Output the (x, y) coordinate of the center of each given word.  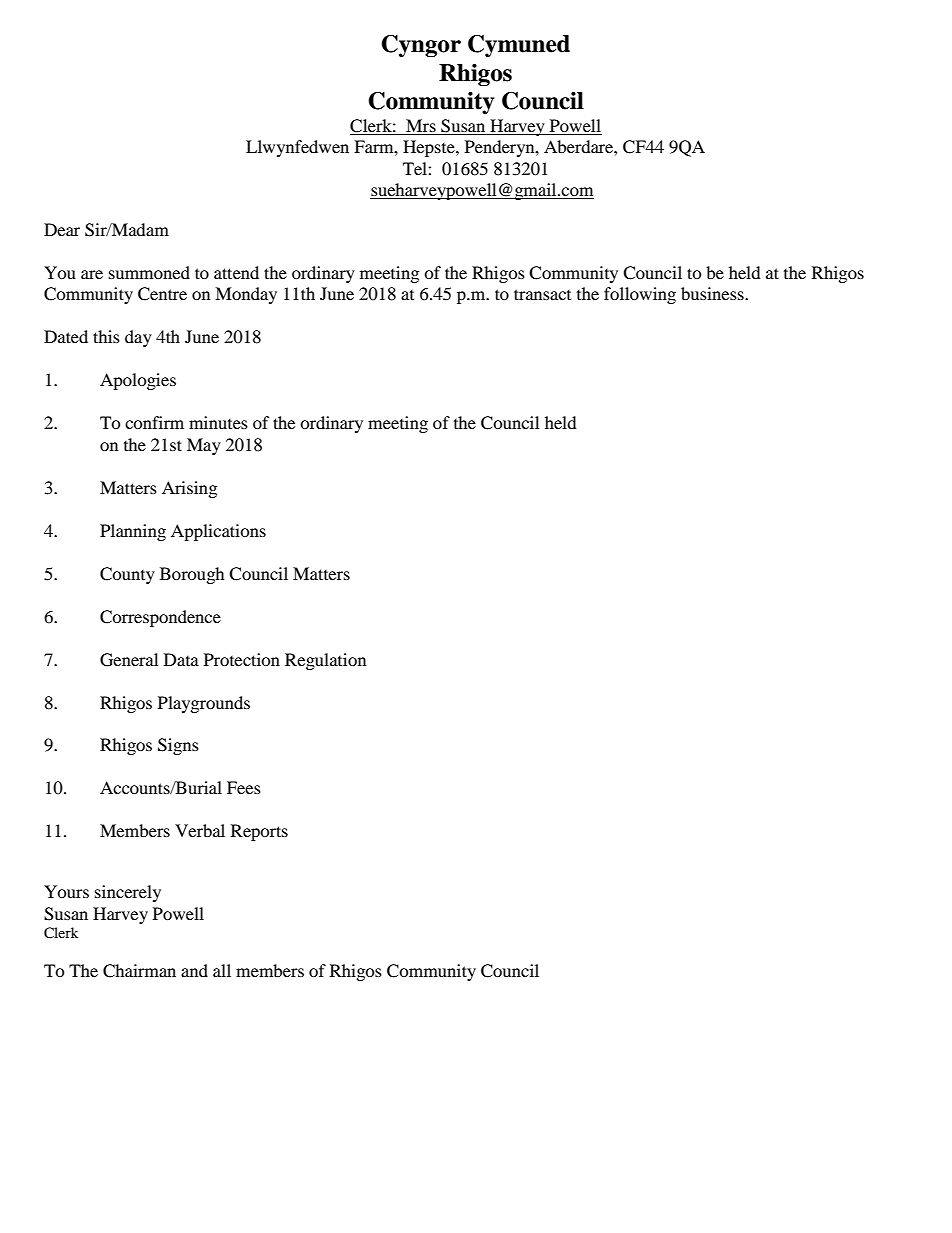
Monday (246, 295)
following (640, 295)
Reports (259, 832)
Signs (178, 746)
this (106, 336)
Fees (244, 787)
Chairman (139, 971)
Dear (62, 229)
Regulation (325, 661)
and (194, 970)
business (713, 293)
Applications (218, 532)
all (222, 970)
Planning (133, 532)
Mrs (421, 127)
